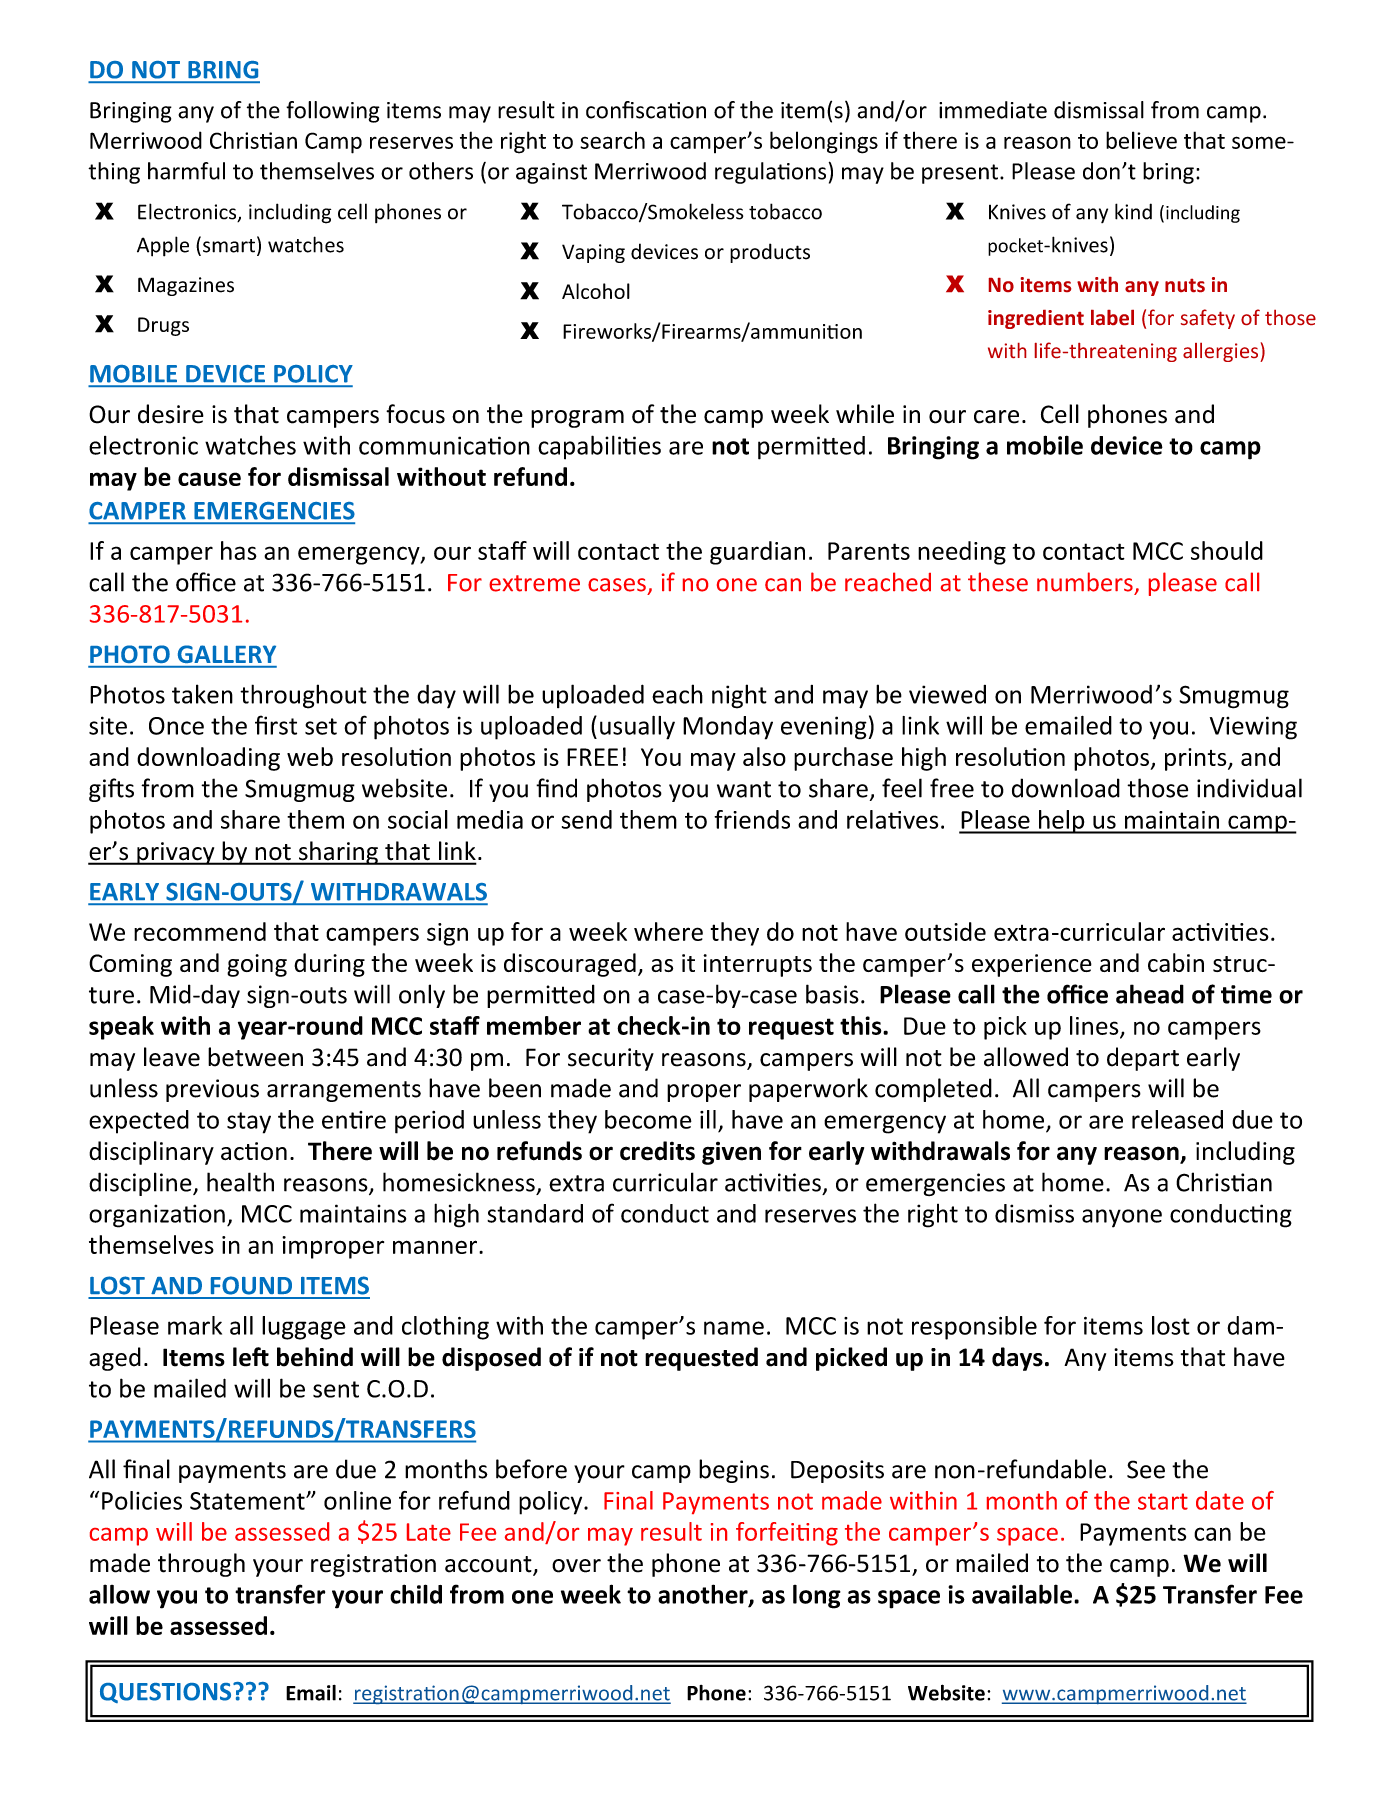 This image has width=1392, height=1801. Describe the element at coordinates (167, 1693) in the image. I see `QUESTIONS` at that location.
